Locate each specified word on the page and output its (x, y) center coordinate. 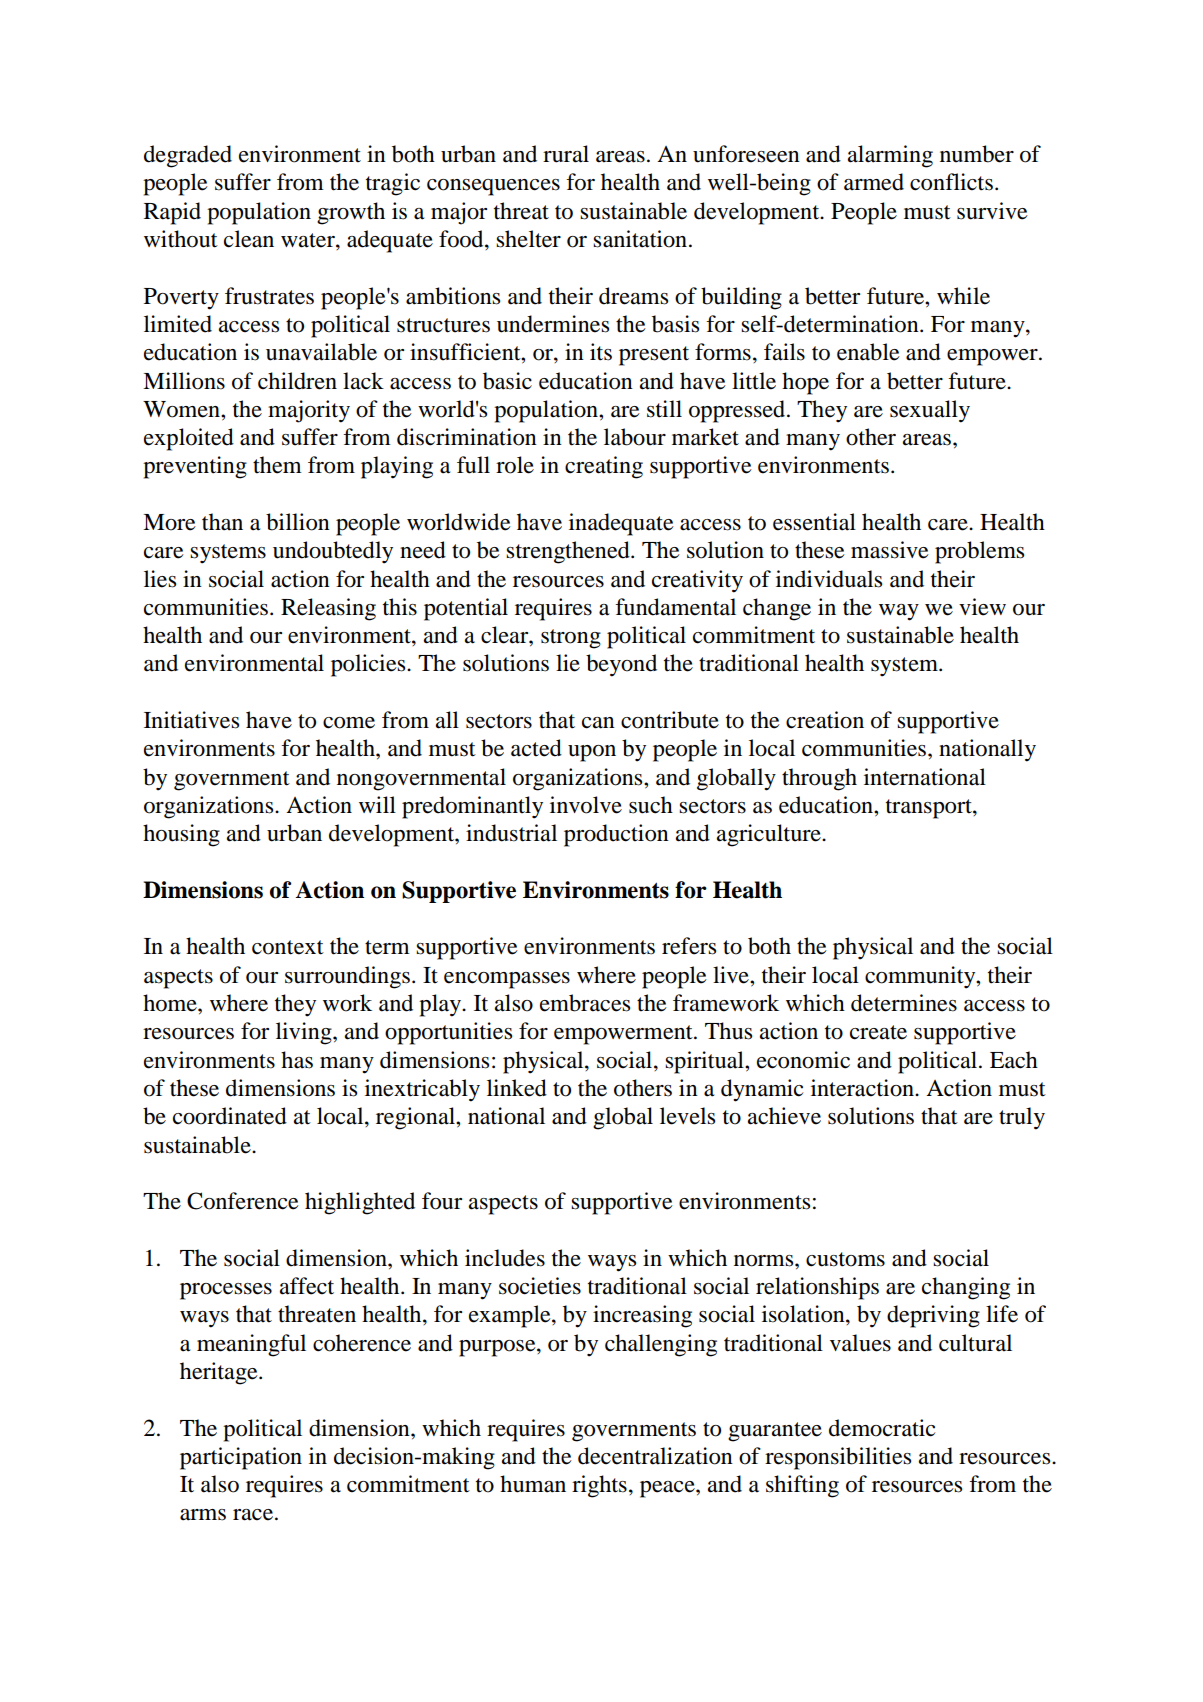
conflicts (951, 182)
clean (249, 239)
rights (599, 1486)
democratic (882, 1428)
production (616, 835)
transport (930, 809)
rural (566, 154)
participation (241, 1458)
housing (181, 835)
